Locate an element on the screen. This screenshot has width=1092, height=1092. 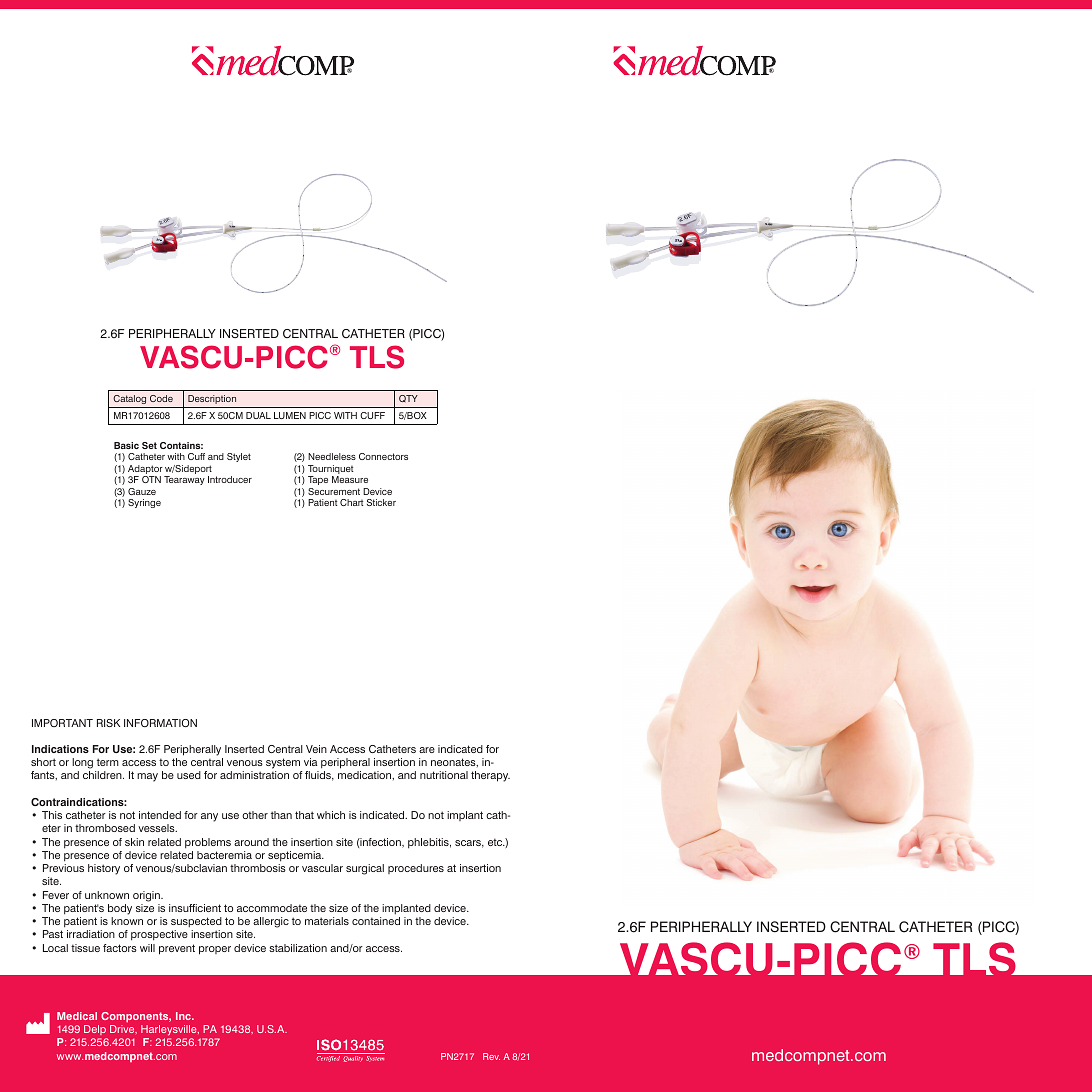
DUAL is located at coordinates (258, 415).
